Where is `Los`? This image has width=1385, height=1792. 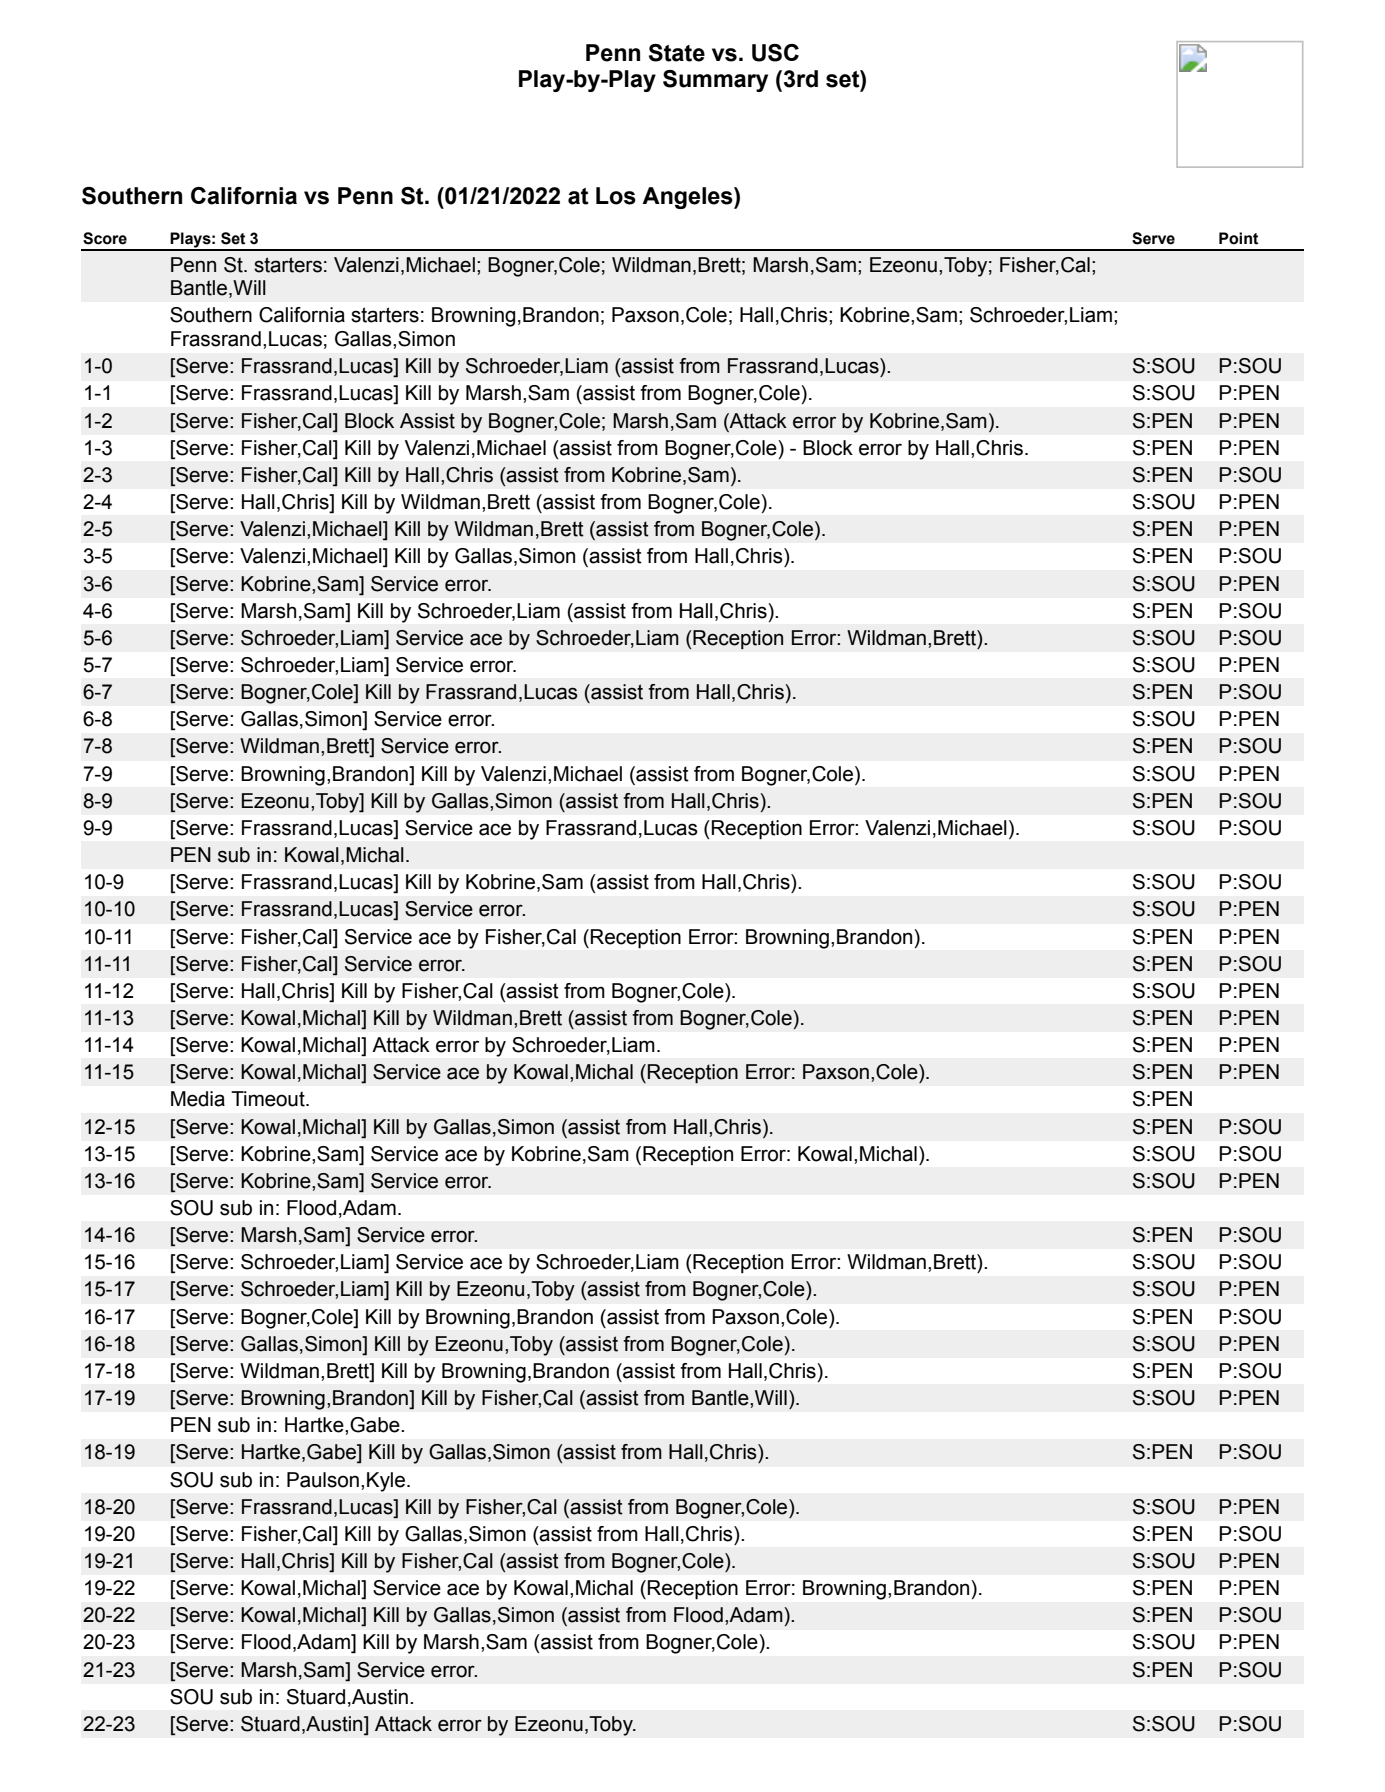
Los is located at coordinates (616, 196).
